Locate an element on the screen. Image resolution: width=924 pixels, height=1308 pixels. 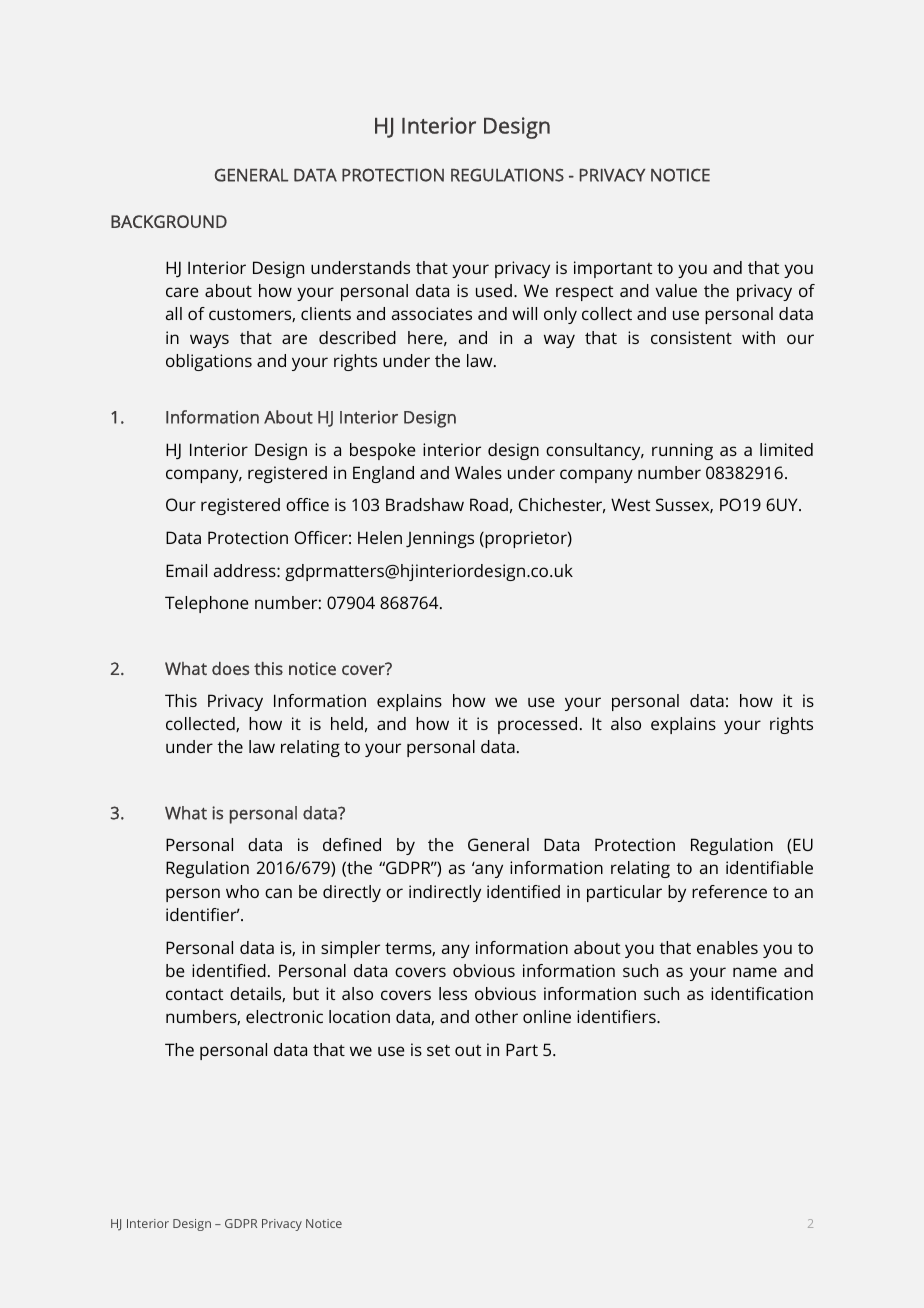
value is located at coordinates (676, 290).
